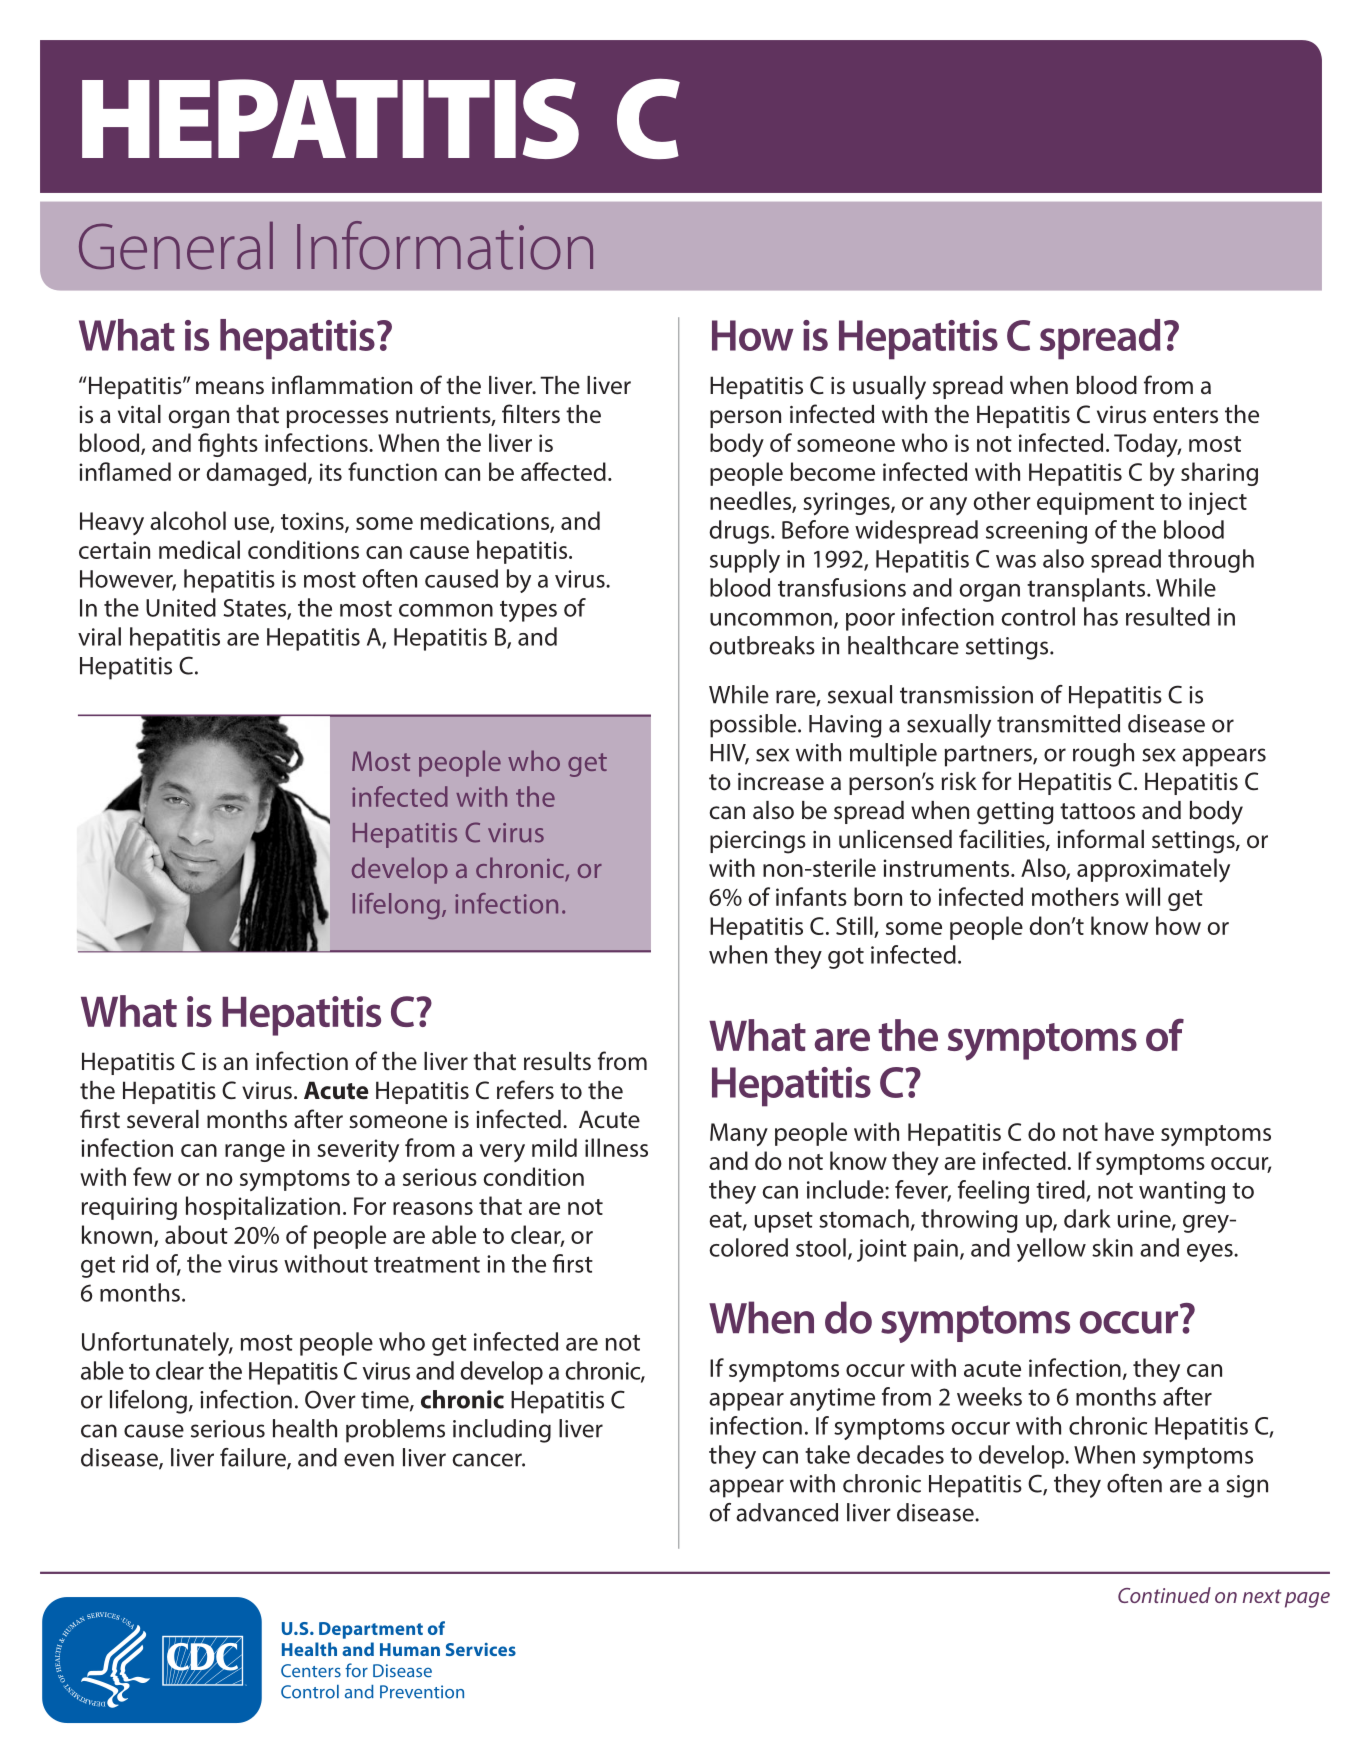  Describe the element at coordinates (176, 246) in the screenshot. I see `General` at that location.
